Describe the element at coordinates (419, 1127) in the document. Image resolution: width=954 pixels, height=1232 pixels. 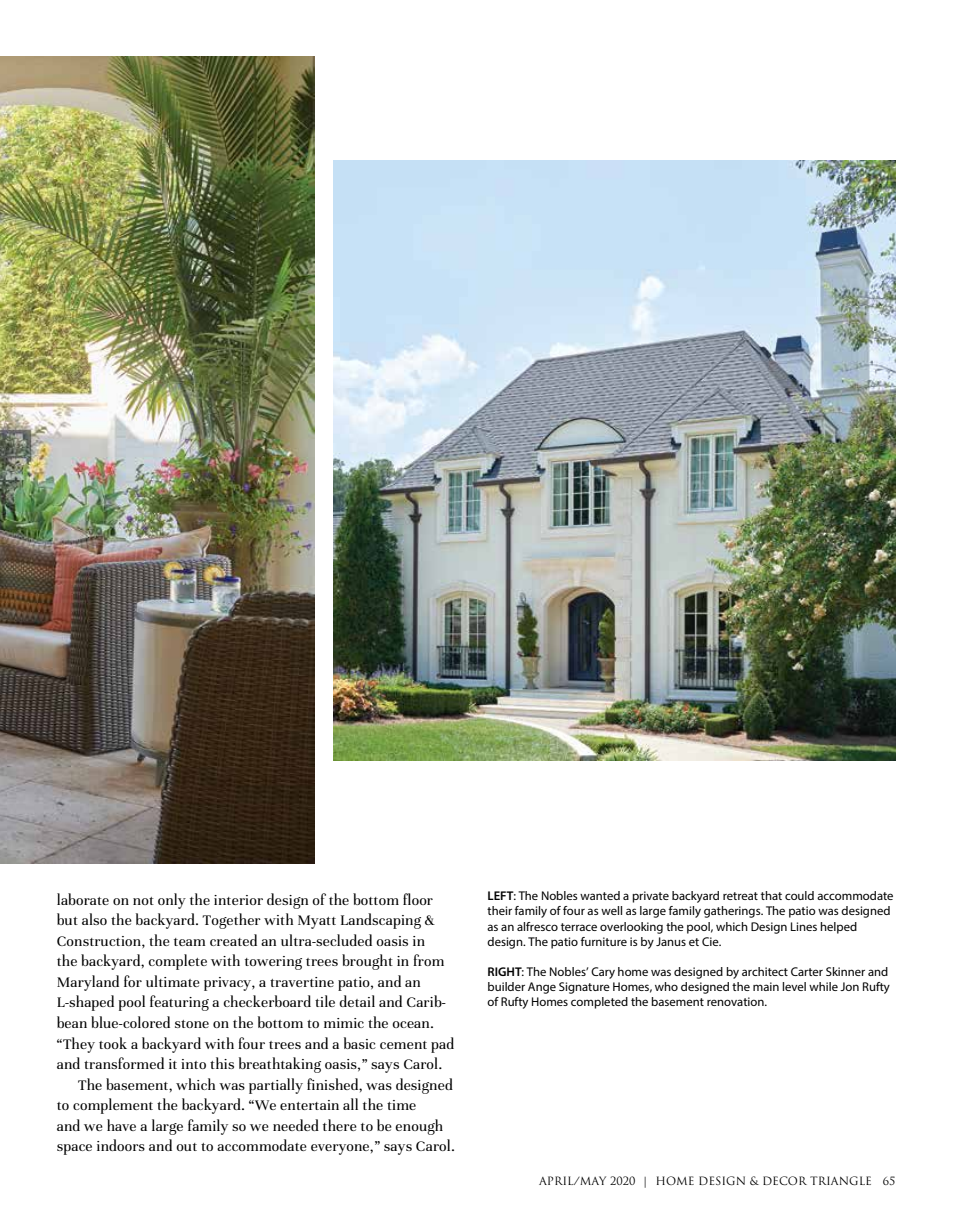
I see `enough` at that location.
